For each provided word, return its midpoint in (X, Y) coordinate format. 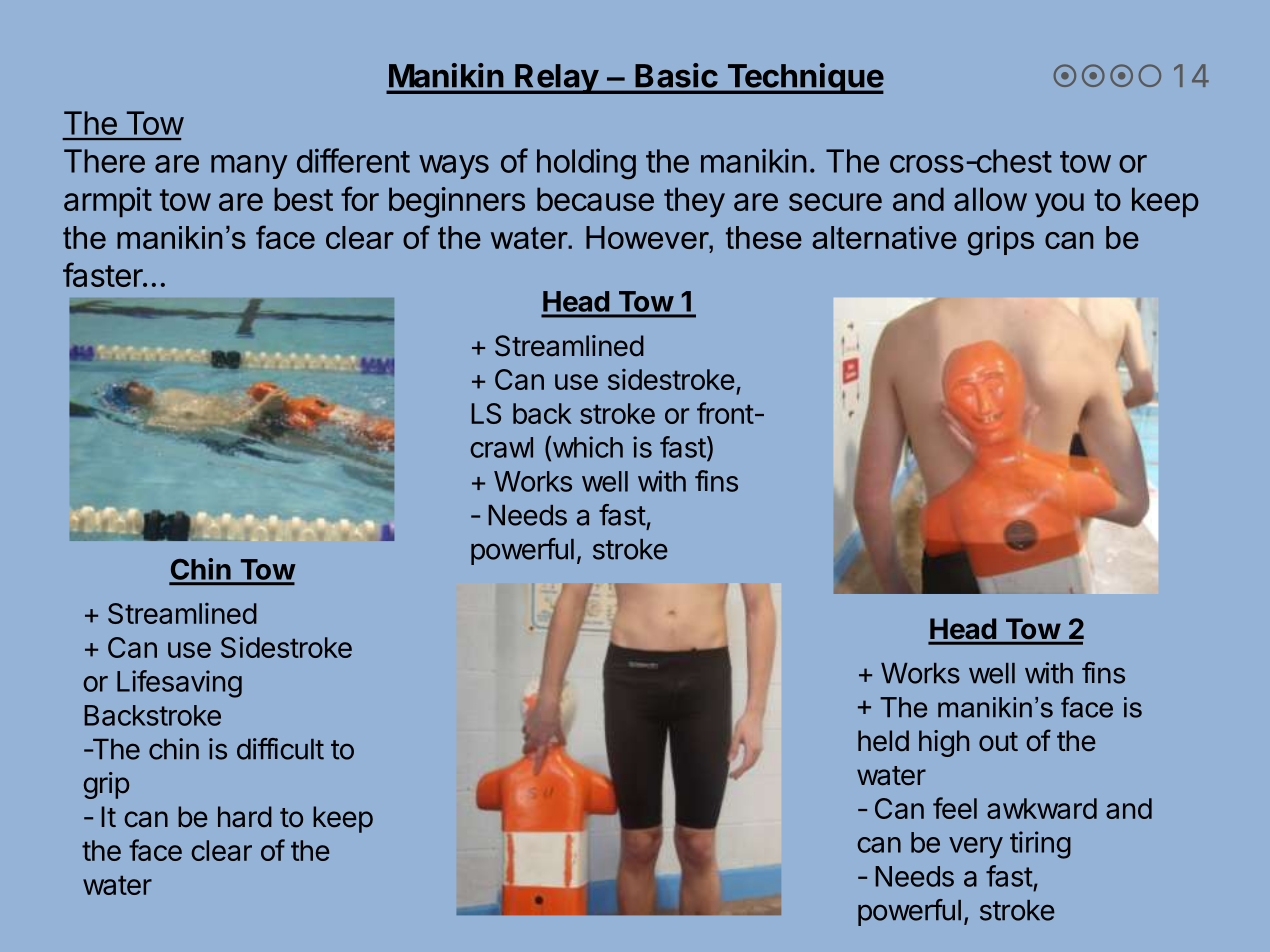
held (883, 741)
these (764, 237)
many (249, 167)
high (944, 743)
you (1059, 205)
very (976, 848)
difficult (280, 749)
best (303, 199)
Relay (556, 79)
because (595, 199)
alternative (884, 237)
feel (955, 808)
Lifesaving (179, 684)
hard (245, 817)
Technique (804, 78)
